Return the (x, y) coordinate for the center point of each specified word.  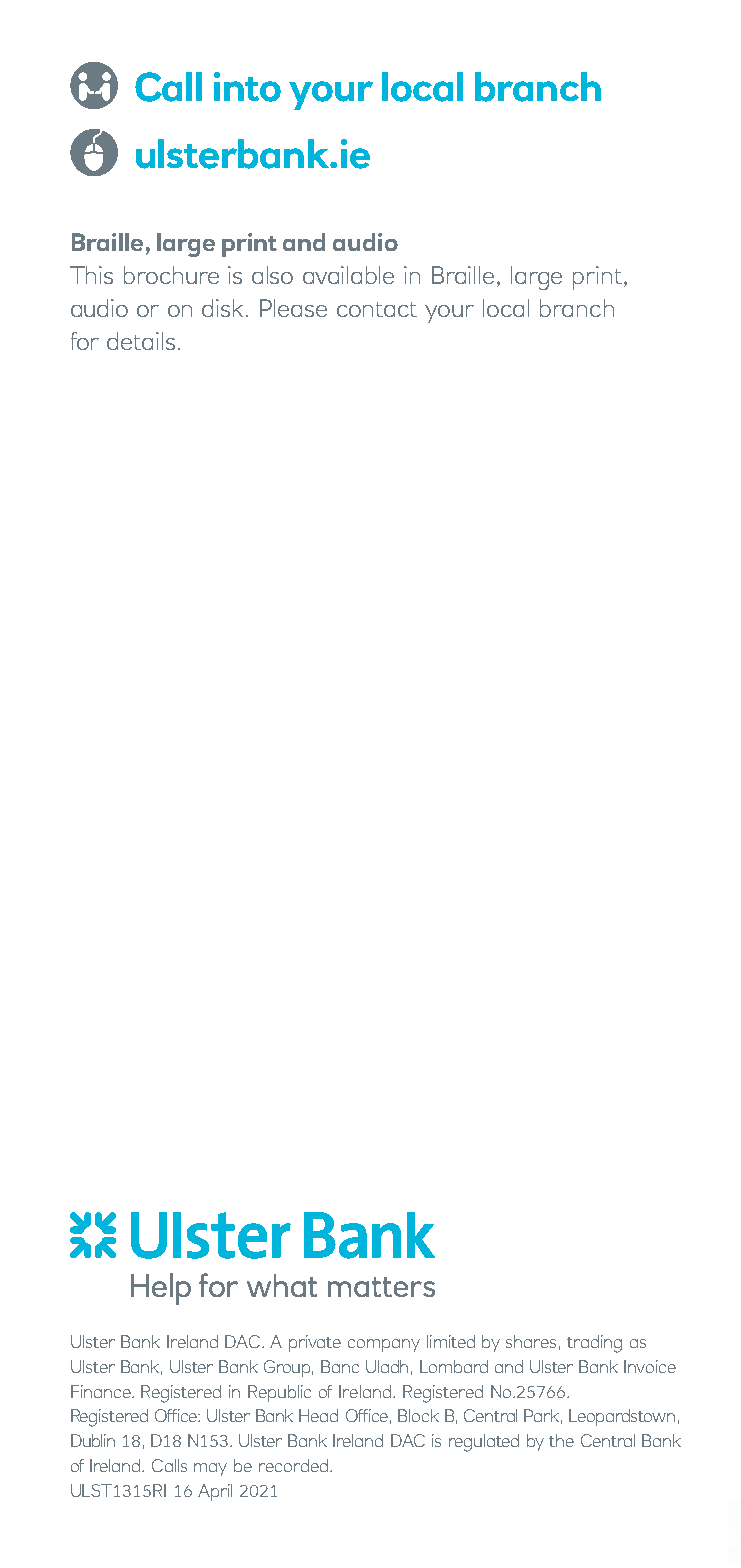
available (348, 275)
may (210, 1469)
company (384, 1345)
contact (377, 309)
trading (594, 1344)
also (272, 275)
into (247, 87)
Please (293, 308)
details (141, 341)
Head (318, 1415)
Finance (102, 1391)
